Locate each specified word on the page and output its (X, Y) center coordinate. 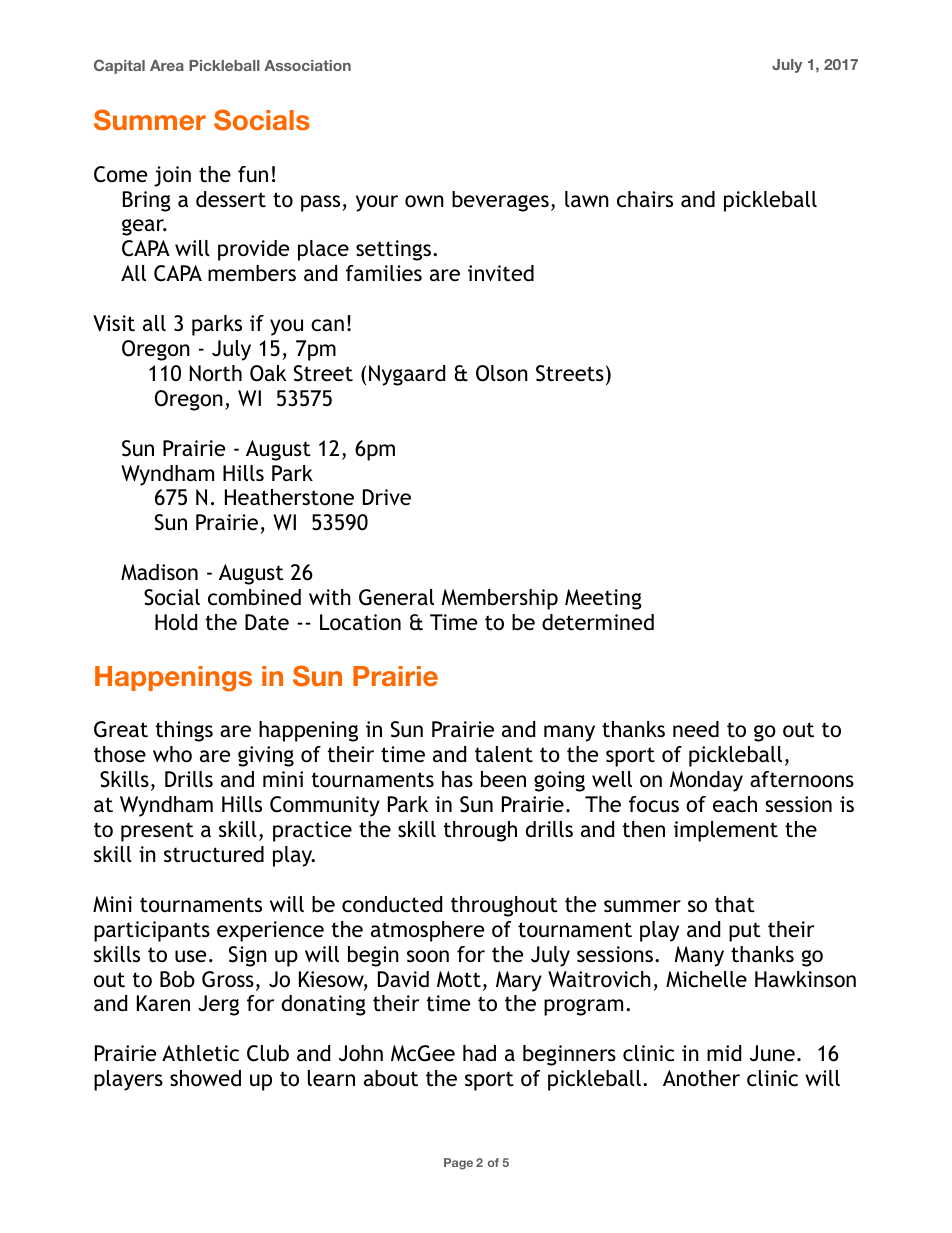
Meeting (603, 599)
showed (205, 1078)
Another (701, 1078)
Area (167, 65)
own (424, 201)
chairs (645, 199)
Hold (176, 622)
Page (458, 1164)
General (396, 597)
